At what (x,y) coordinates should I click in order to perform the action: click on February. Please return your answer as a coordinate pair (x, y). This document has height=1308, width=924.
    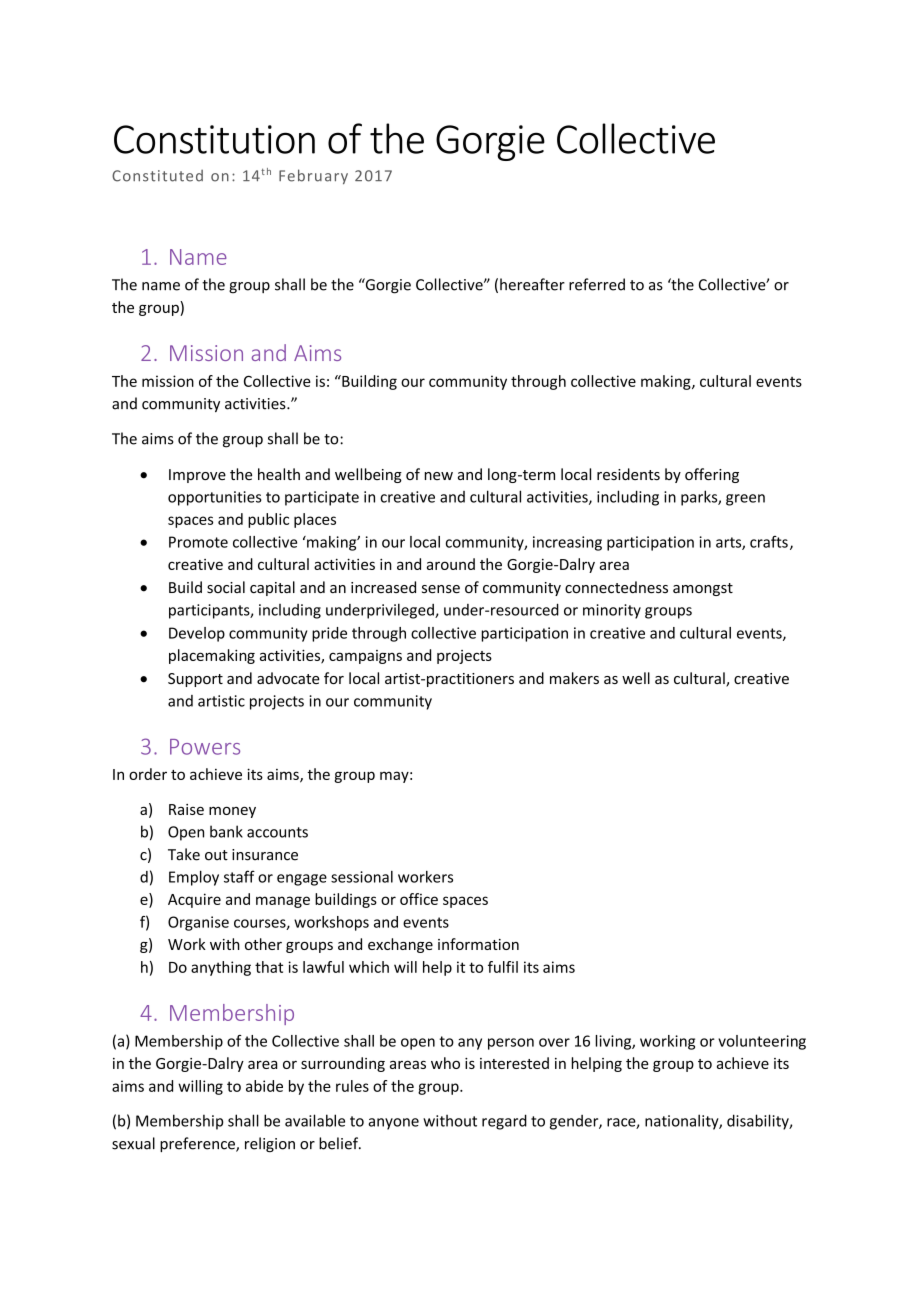
    Looking at the image, I should click on (313, 176).
